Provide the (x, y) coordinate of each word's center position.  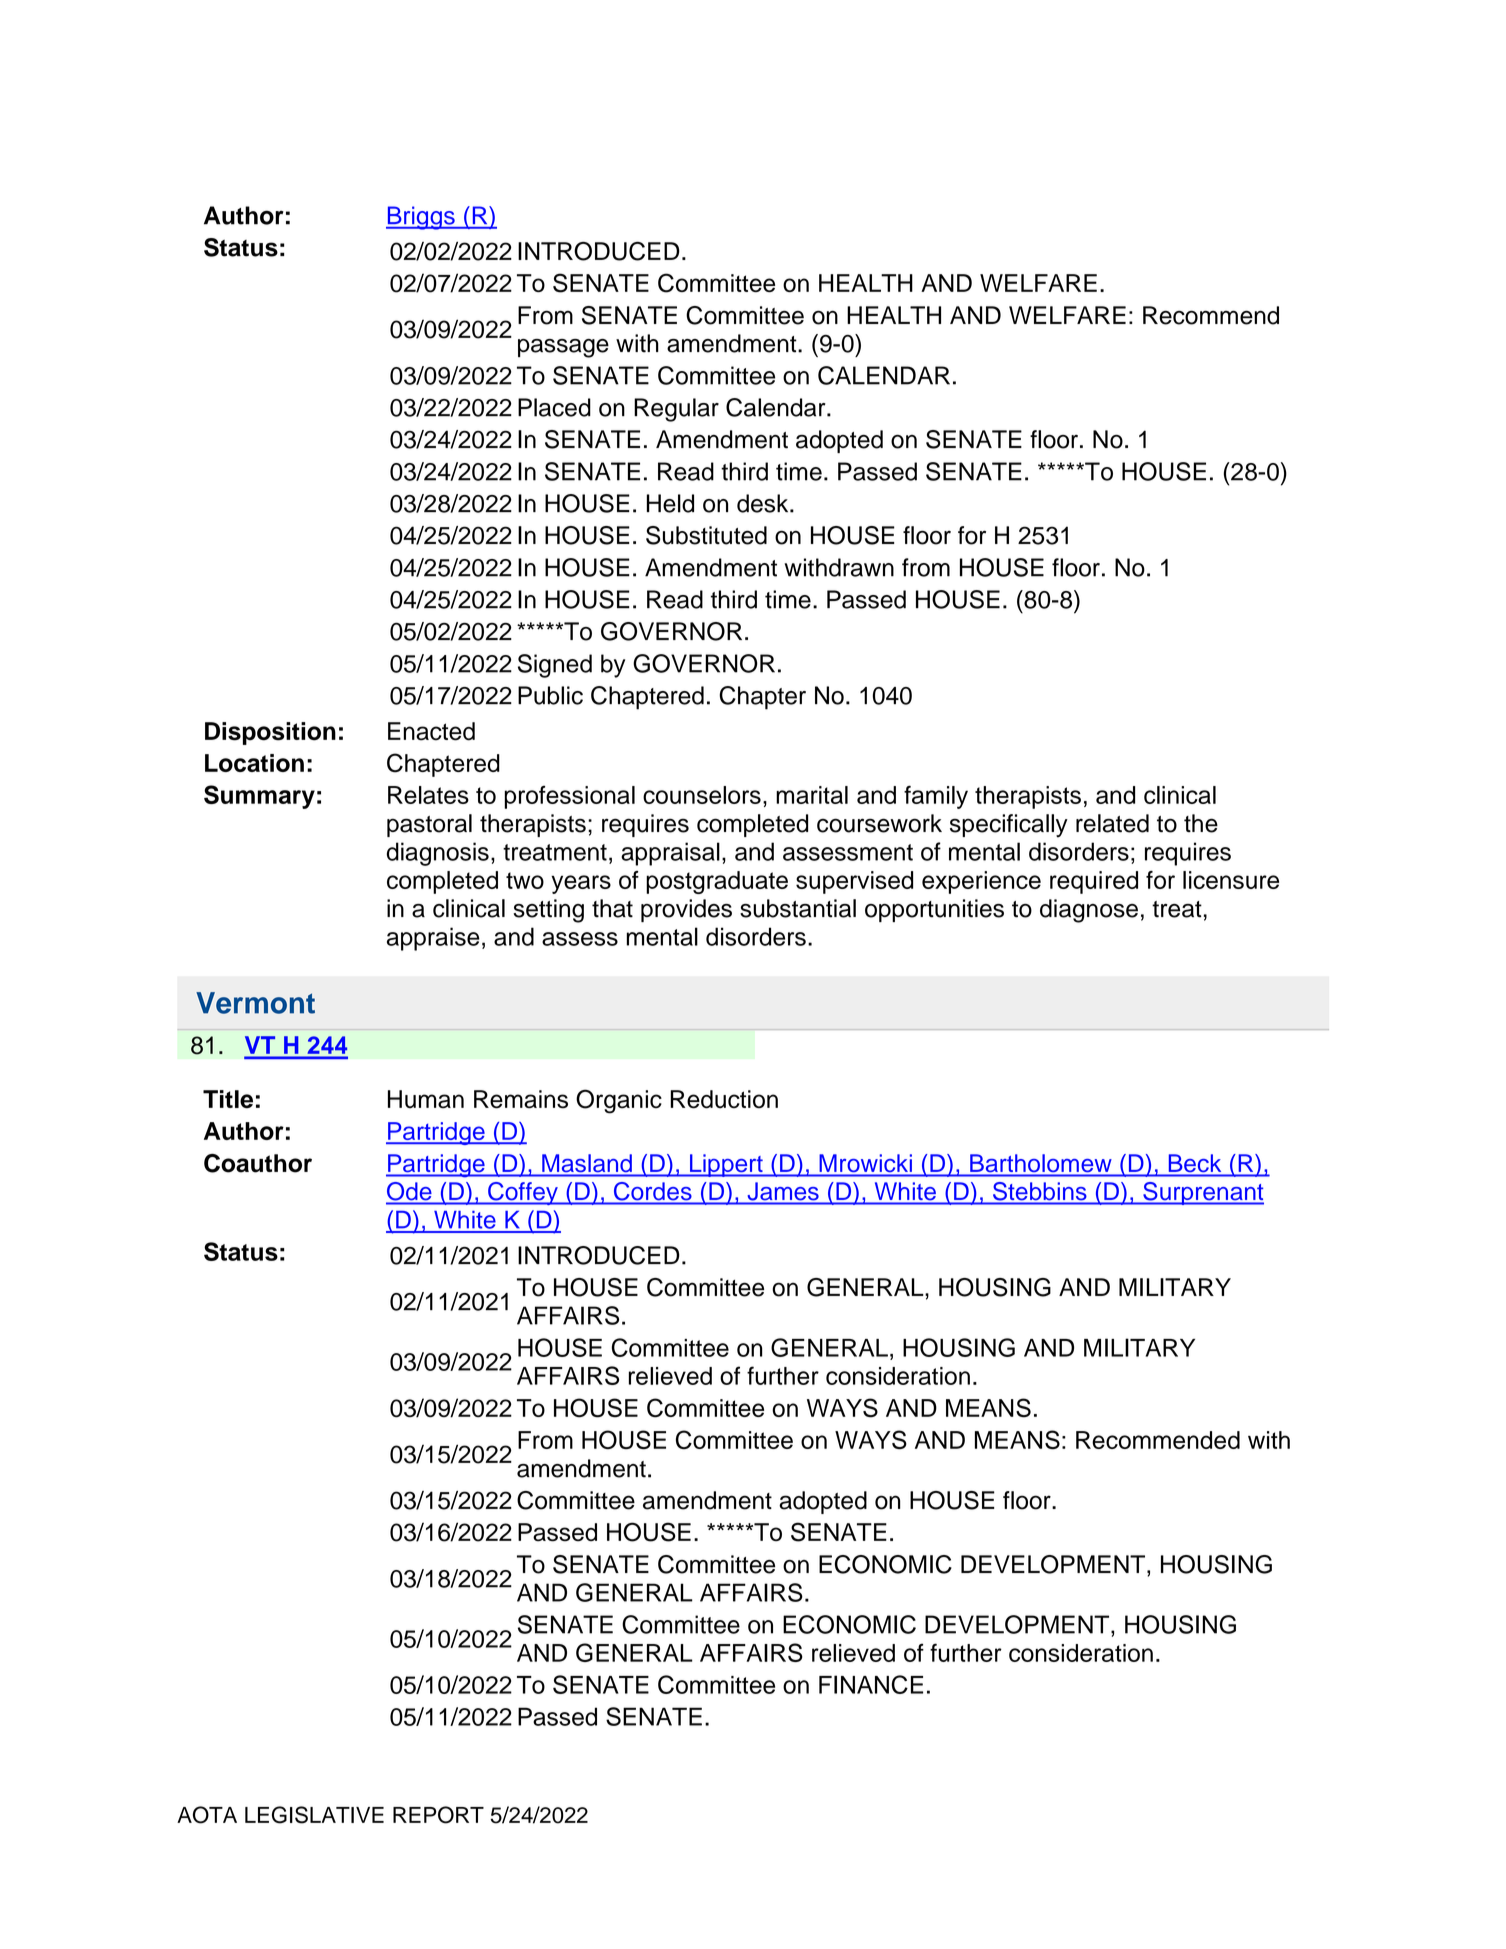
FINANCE (871, 1684)
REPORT (438, 1815)
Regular (676, 410)
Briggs (421, 218)
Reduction (724, 1099)
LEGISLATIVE (314, 1815)
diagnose (1089, 911)
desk (764, 503)
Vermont (255, 1003)
